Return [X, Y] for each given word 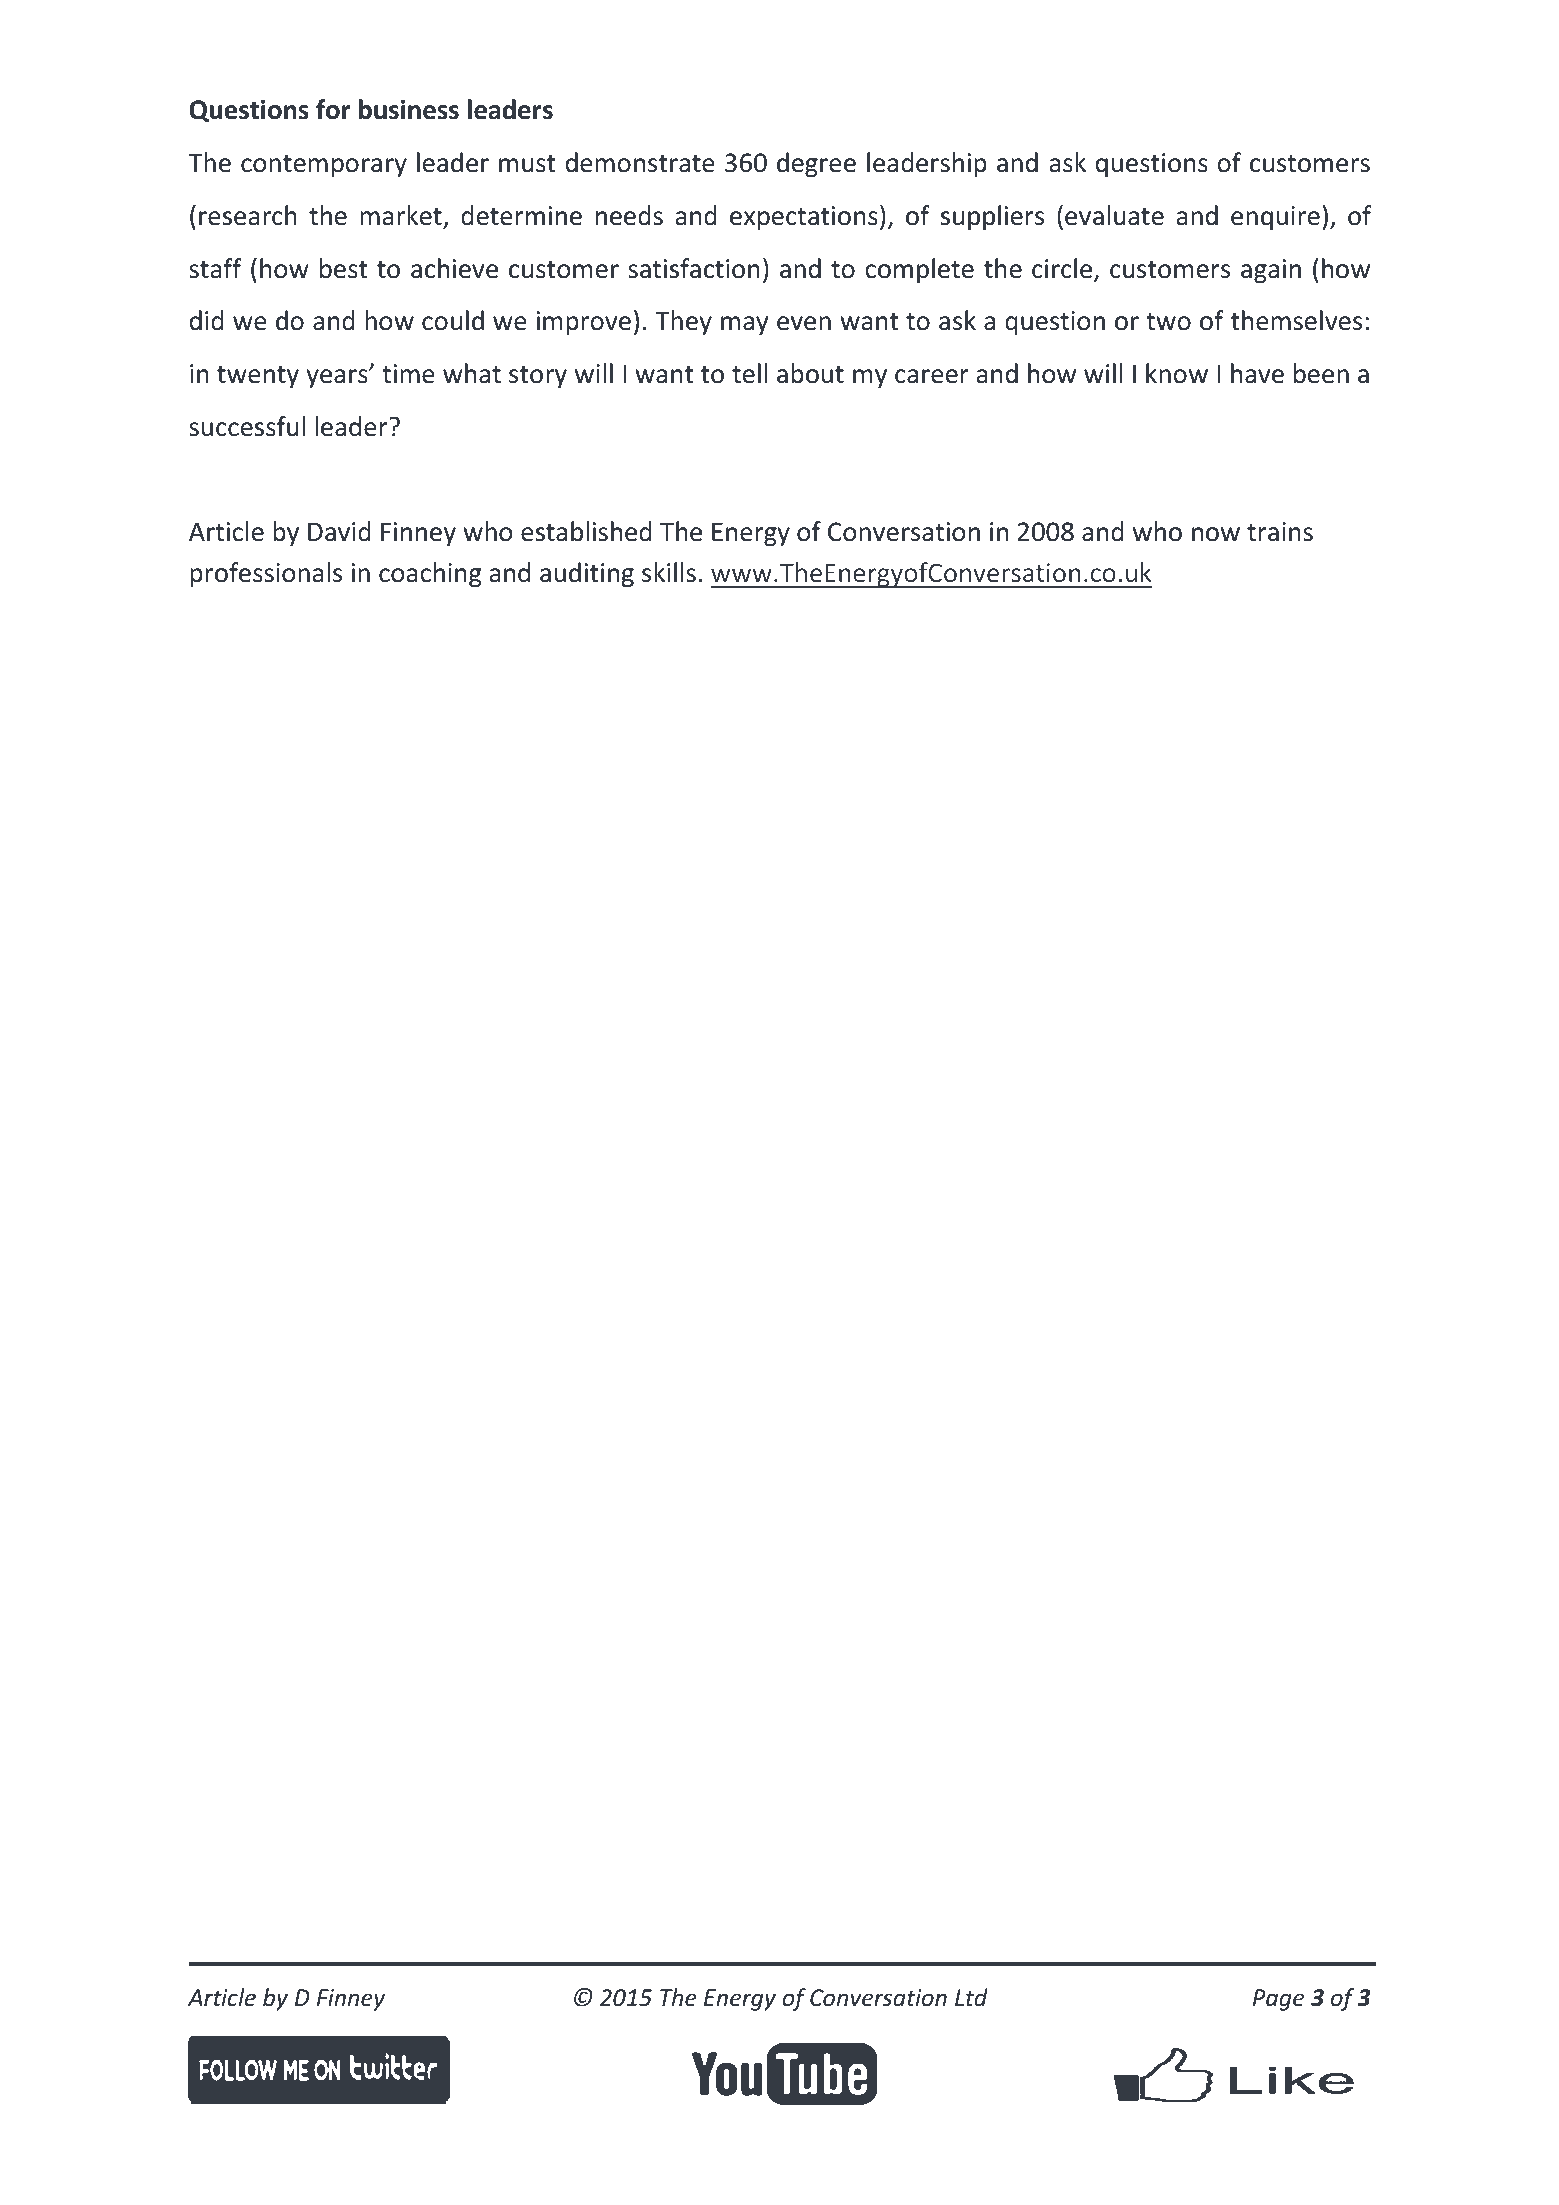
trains [1280, 532]
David [339, 531]
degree [816, 164]
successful [247, 426]
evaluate [1114, 215]
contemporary [324, 166]
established [586, 531]
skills [669, 572]
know [1177, 373]
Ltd [971, 1997]
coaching [430, 574]
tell [749, 373]
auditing [587, 574]
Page [1278, 2000]
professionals [266, 574]
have [1257, 373]
